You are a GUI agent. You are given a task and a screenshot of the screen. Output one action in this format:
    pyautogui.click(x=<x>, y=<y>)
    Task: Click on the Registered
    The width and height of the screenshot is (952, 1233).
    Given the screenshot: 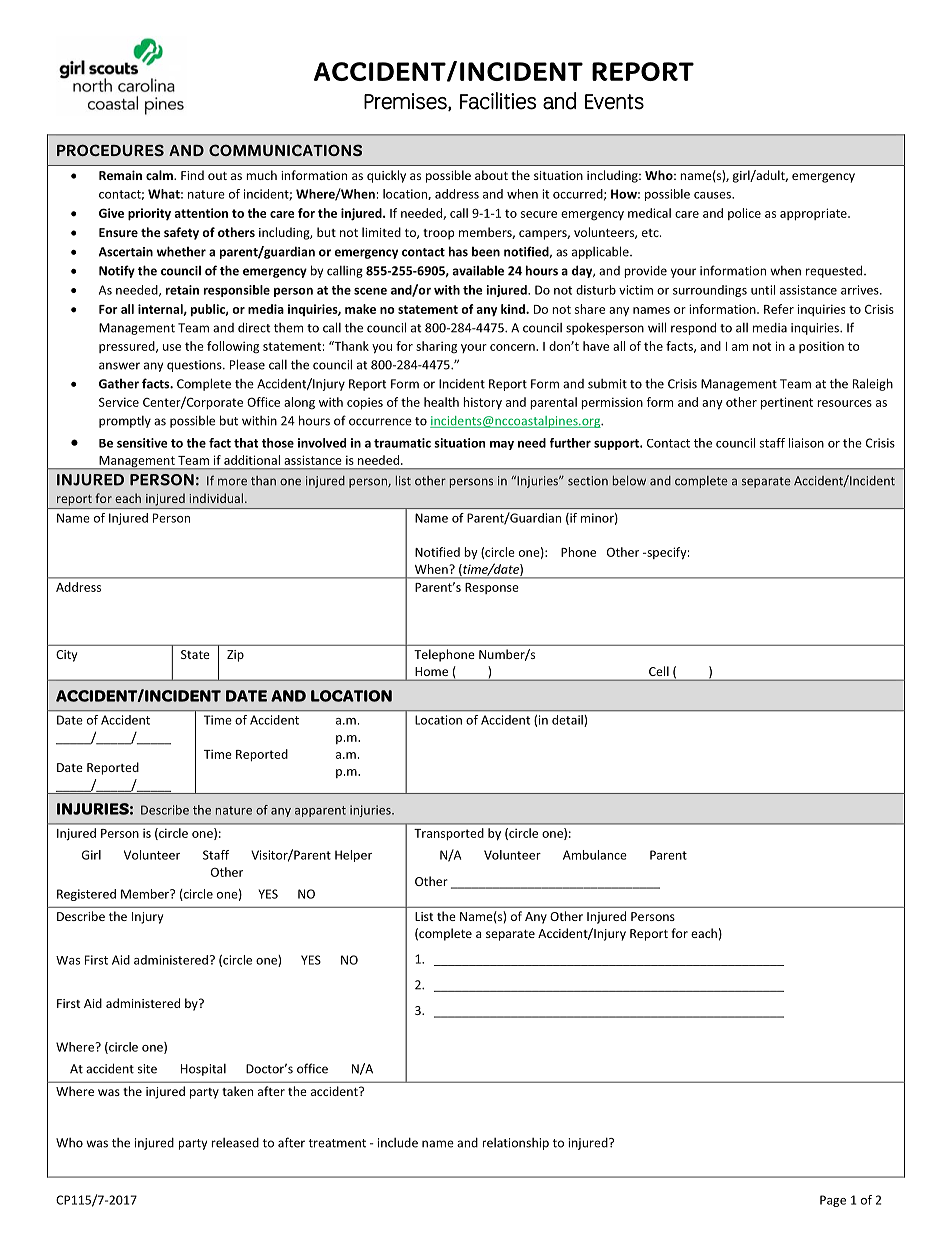 What is the action you would take?
    pyautogui.click(x=86, y=895)
